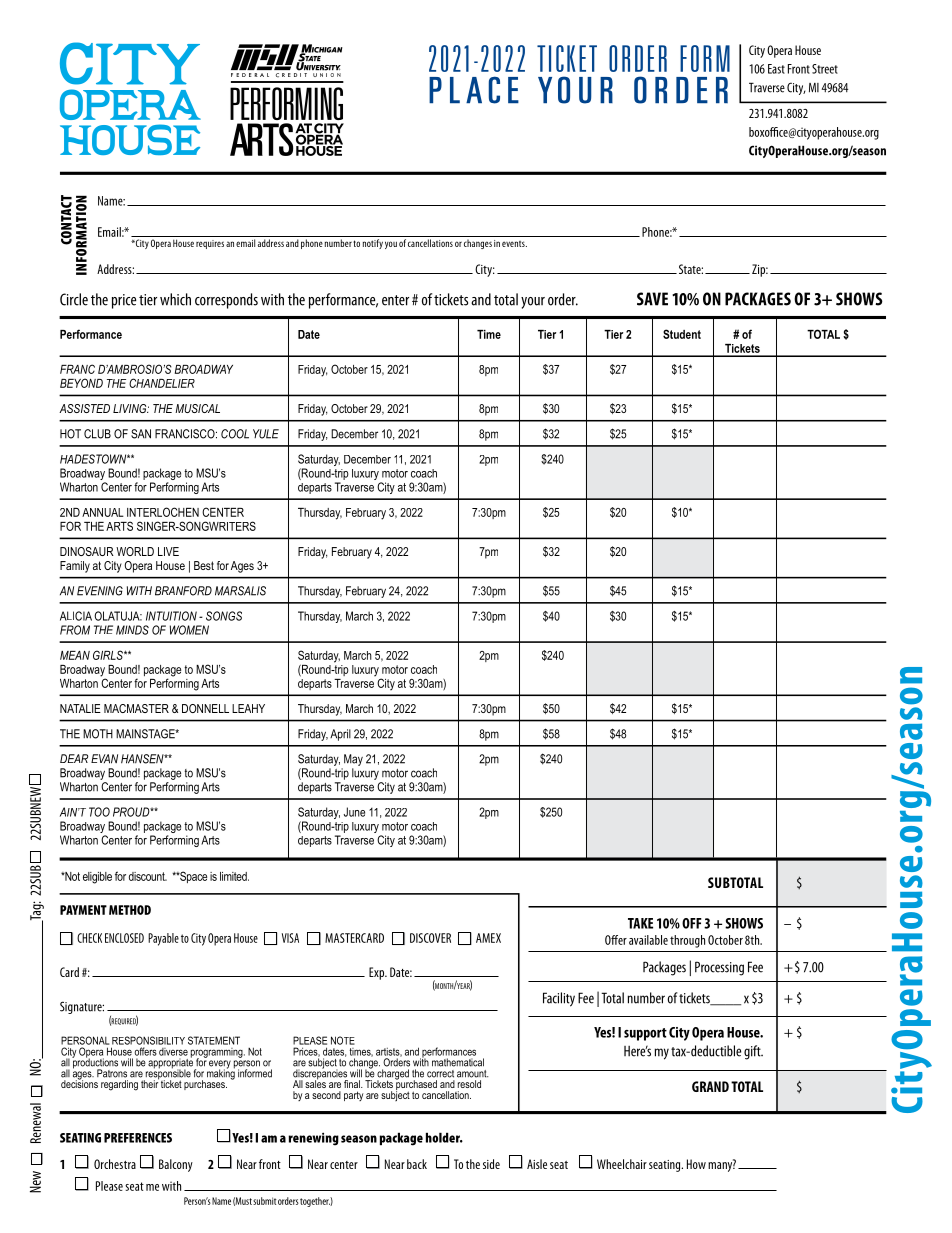 This page has width=952, height=1233. I want to click on TAKE, so click(640, 923).
